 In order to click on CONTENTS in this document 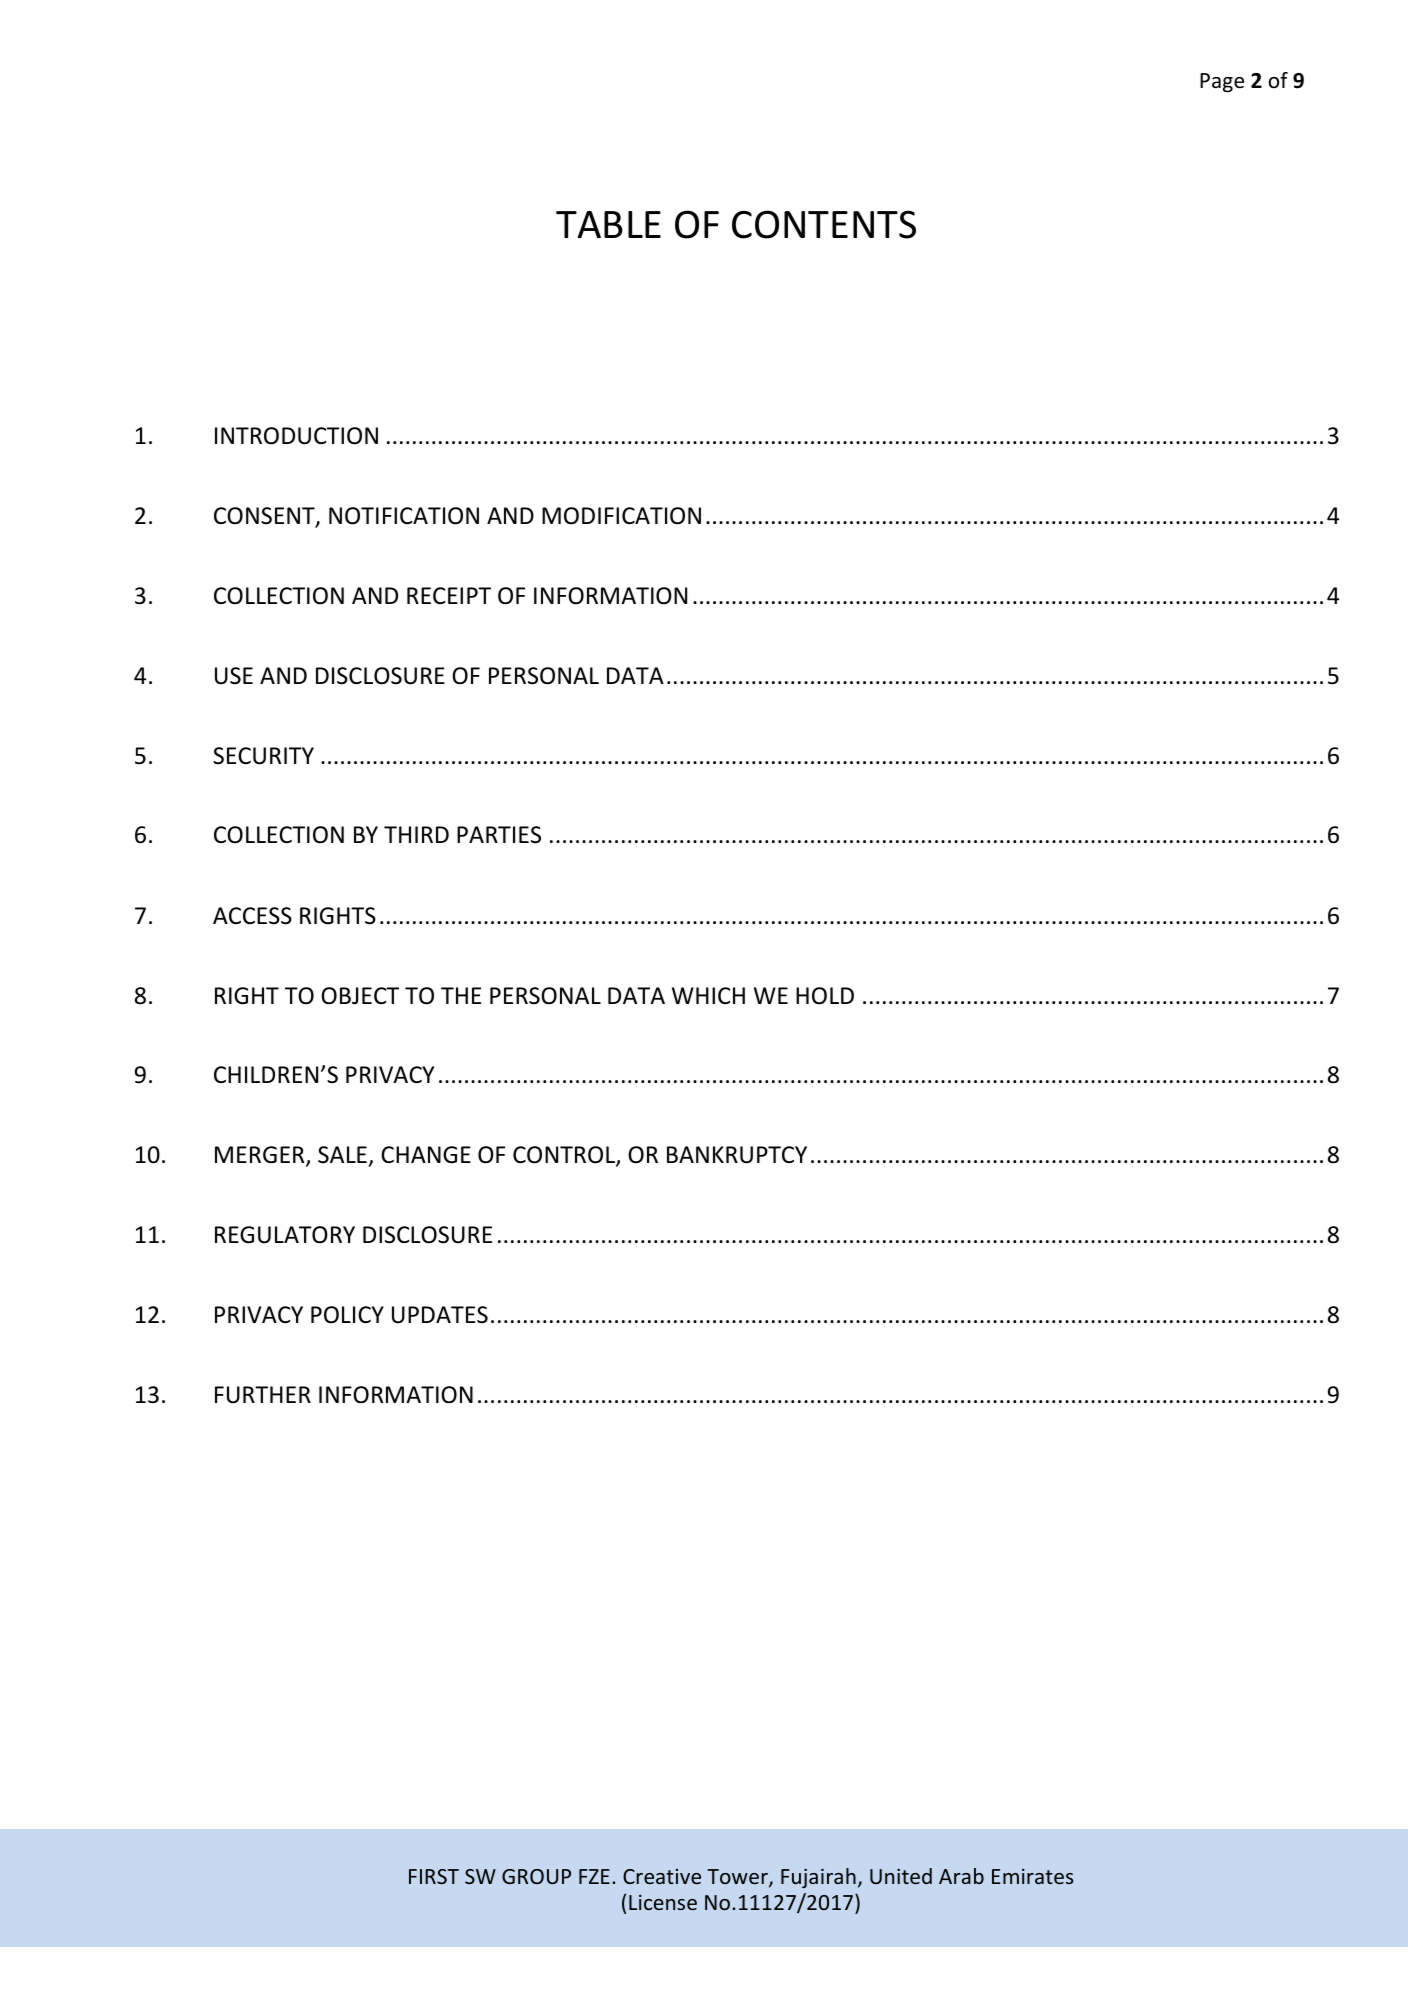, I will do `click(824, 224)`.
